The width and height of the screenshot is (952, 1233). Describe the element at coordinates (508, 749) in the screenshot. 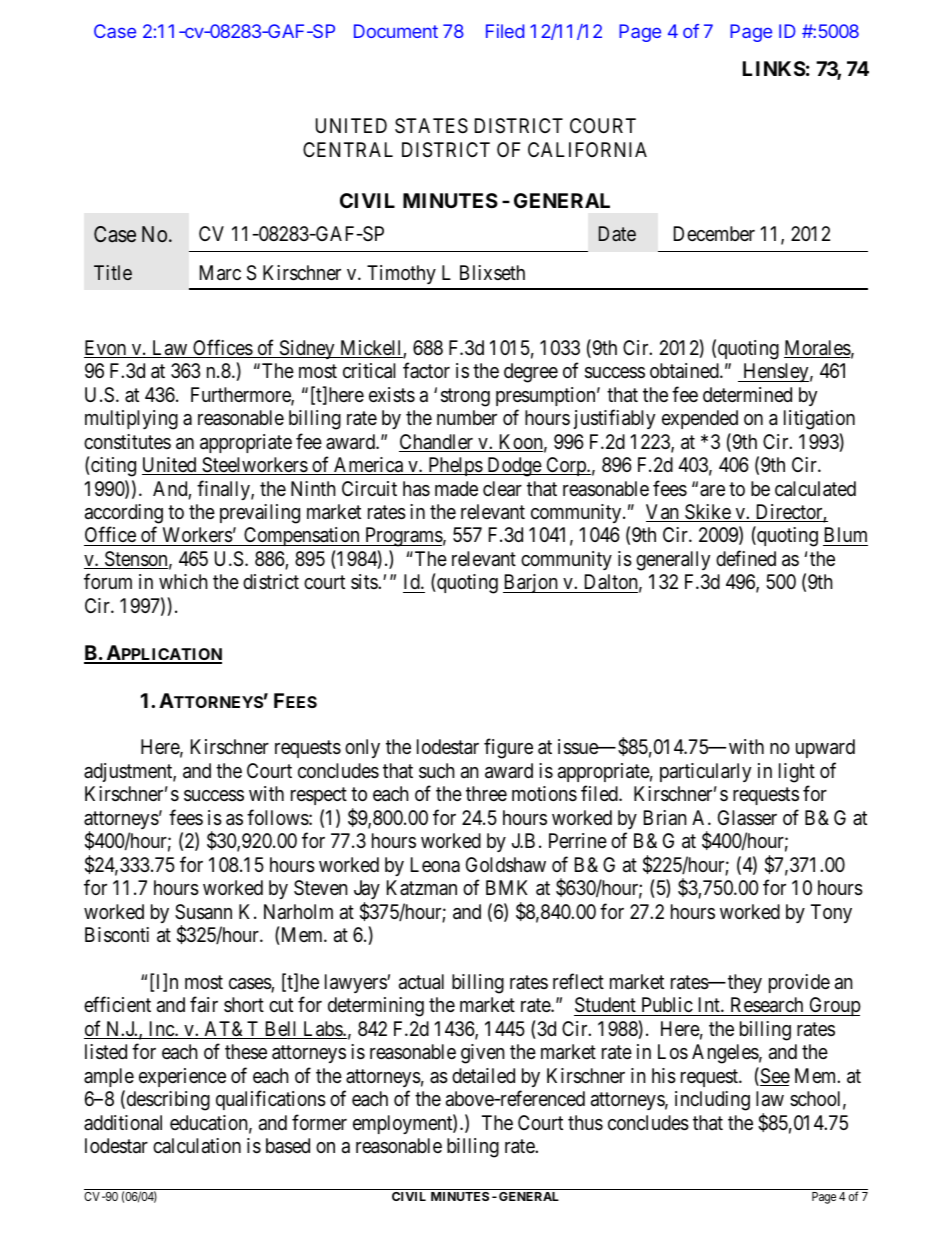

I see `figure` at that location.
